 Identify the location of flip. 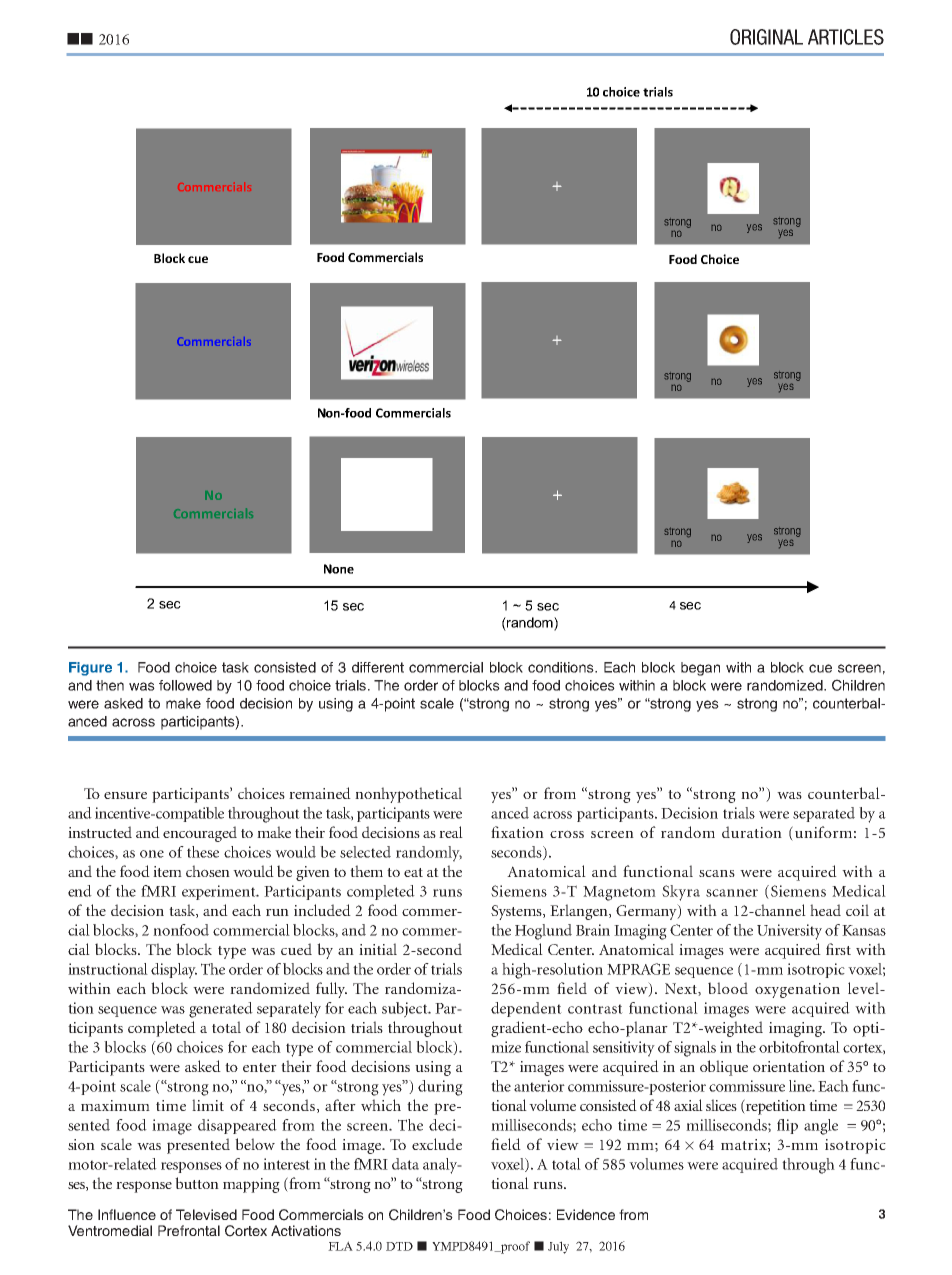
(787, 1126).
